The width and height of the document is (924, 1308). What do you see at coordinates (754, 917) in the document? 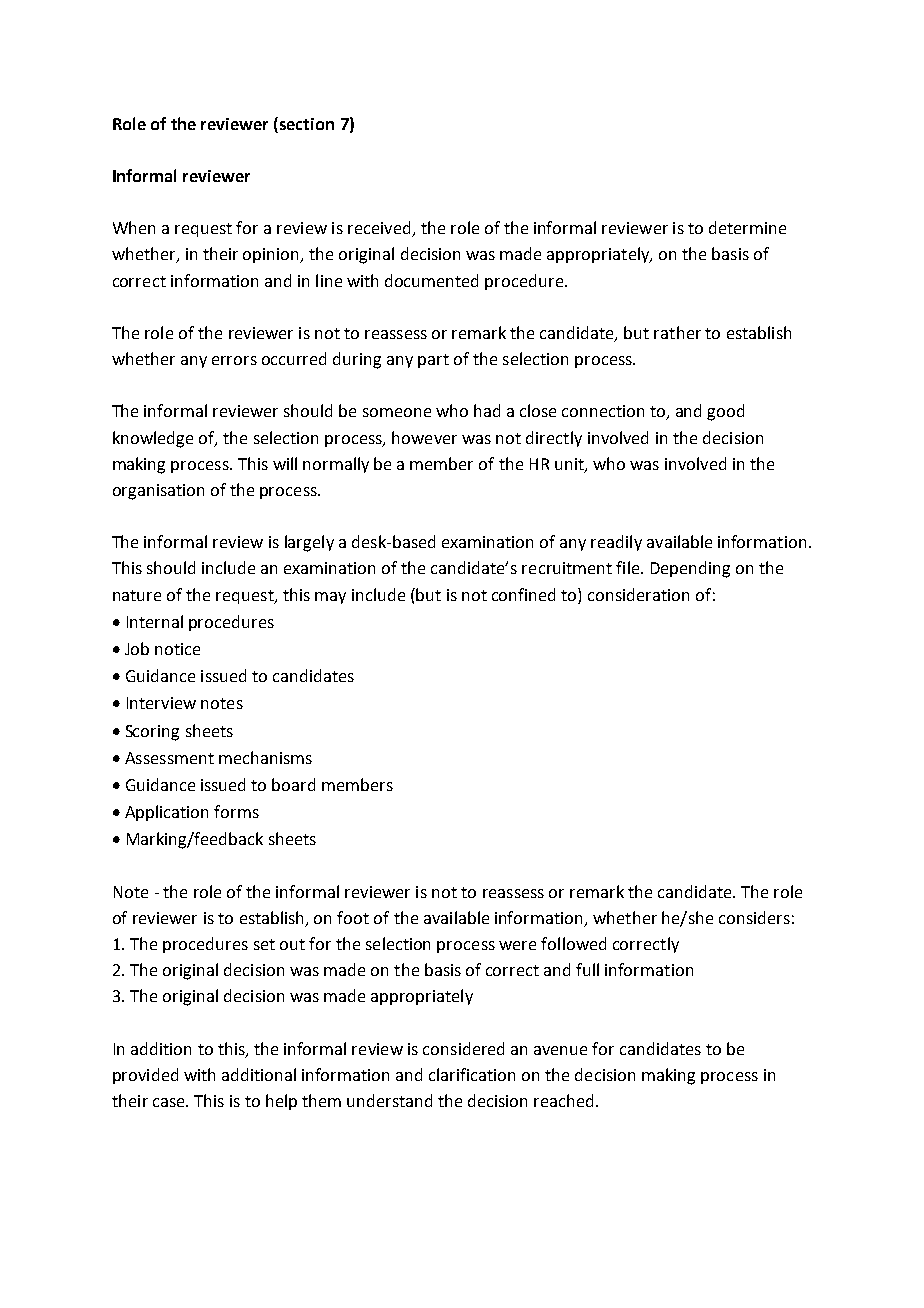
I see `considers` at bounding box center [754, 917].
